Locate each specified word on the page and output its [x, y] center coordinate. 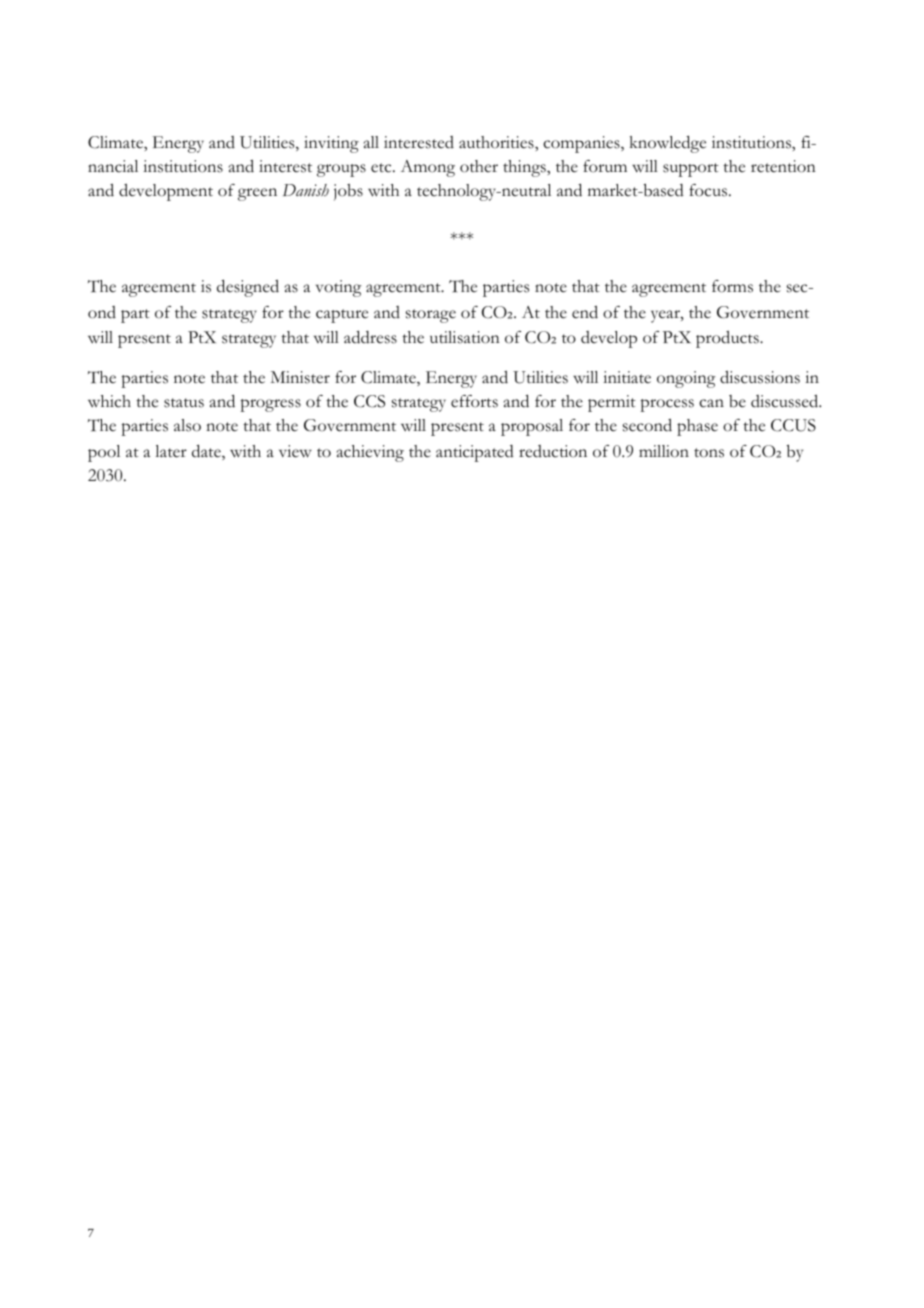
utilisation [465, 337]
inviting [331, 144]
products [728, 339]
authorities [497, 142]
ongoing [686, 379]
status [184, 403]
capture [342, 316]
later [171, 451]
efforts [474, 401]
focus [709, 190]
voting [338, 288]
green [257, 194]
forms [732, 286]
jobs [348, 192]
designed [248, 288]
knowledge [668, 144]
